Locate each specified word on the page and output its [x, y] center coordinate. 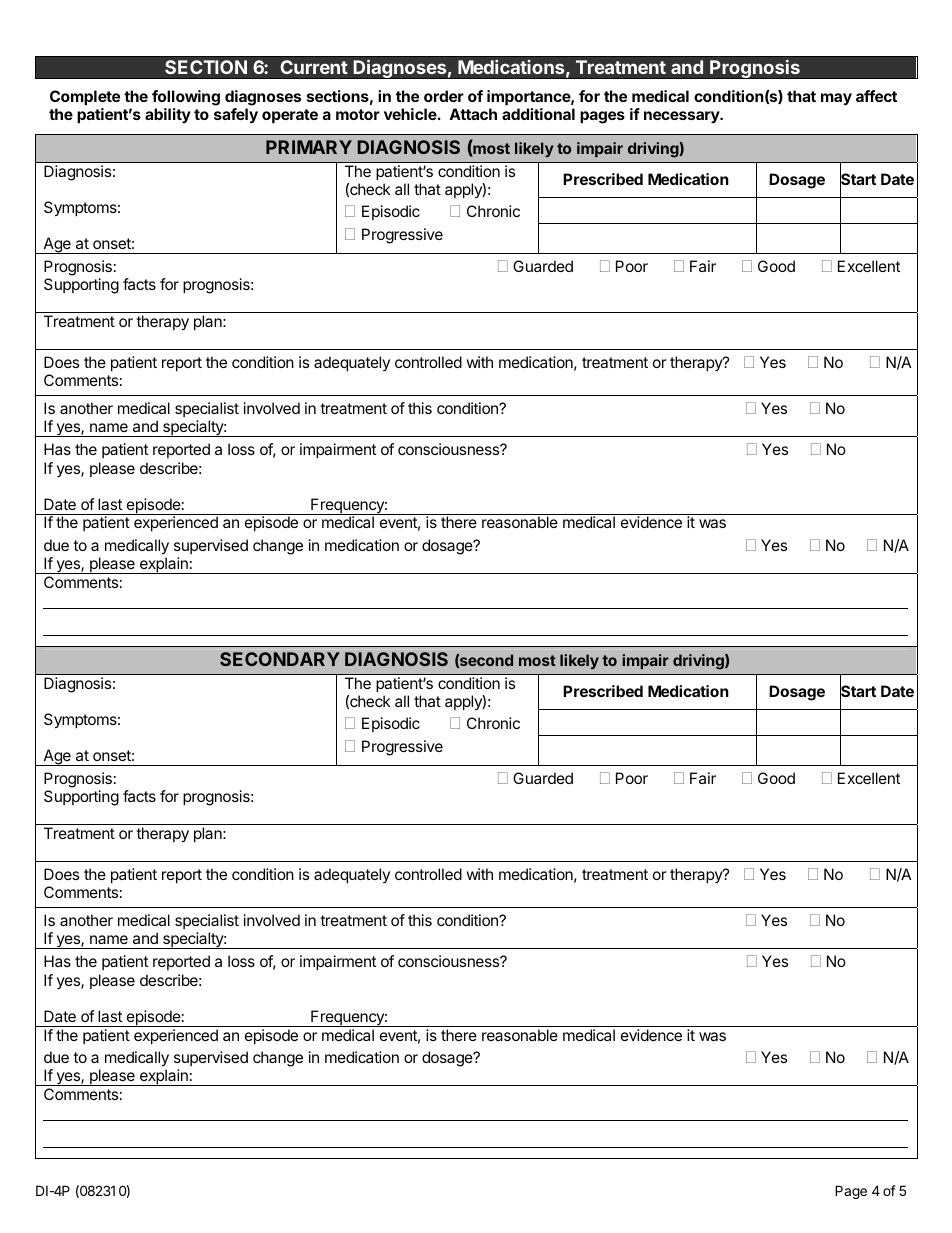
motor [358, 114]
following [186, 99]
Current [314, 67]
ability [168, 115]
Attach [473, 114]
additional [538, 114]
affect [876, 96]
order [444, 96]
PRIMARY [309, 147]
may [836, 99]
